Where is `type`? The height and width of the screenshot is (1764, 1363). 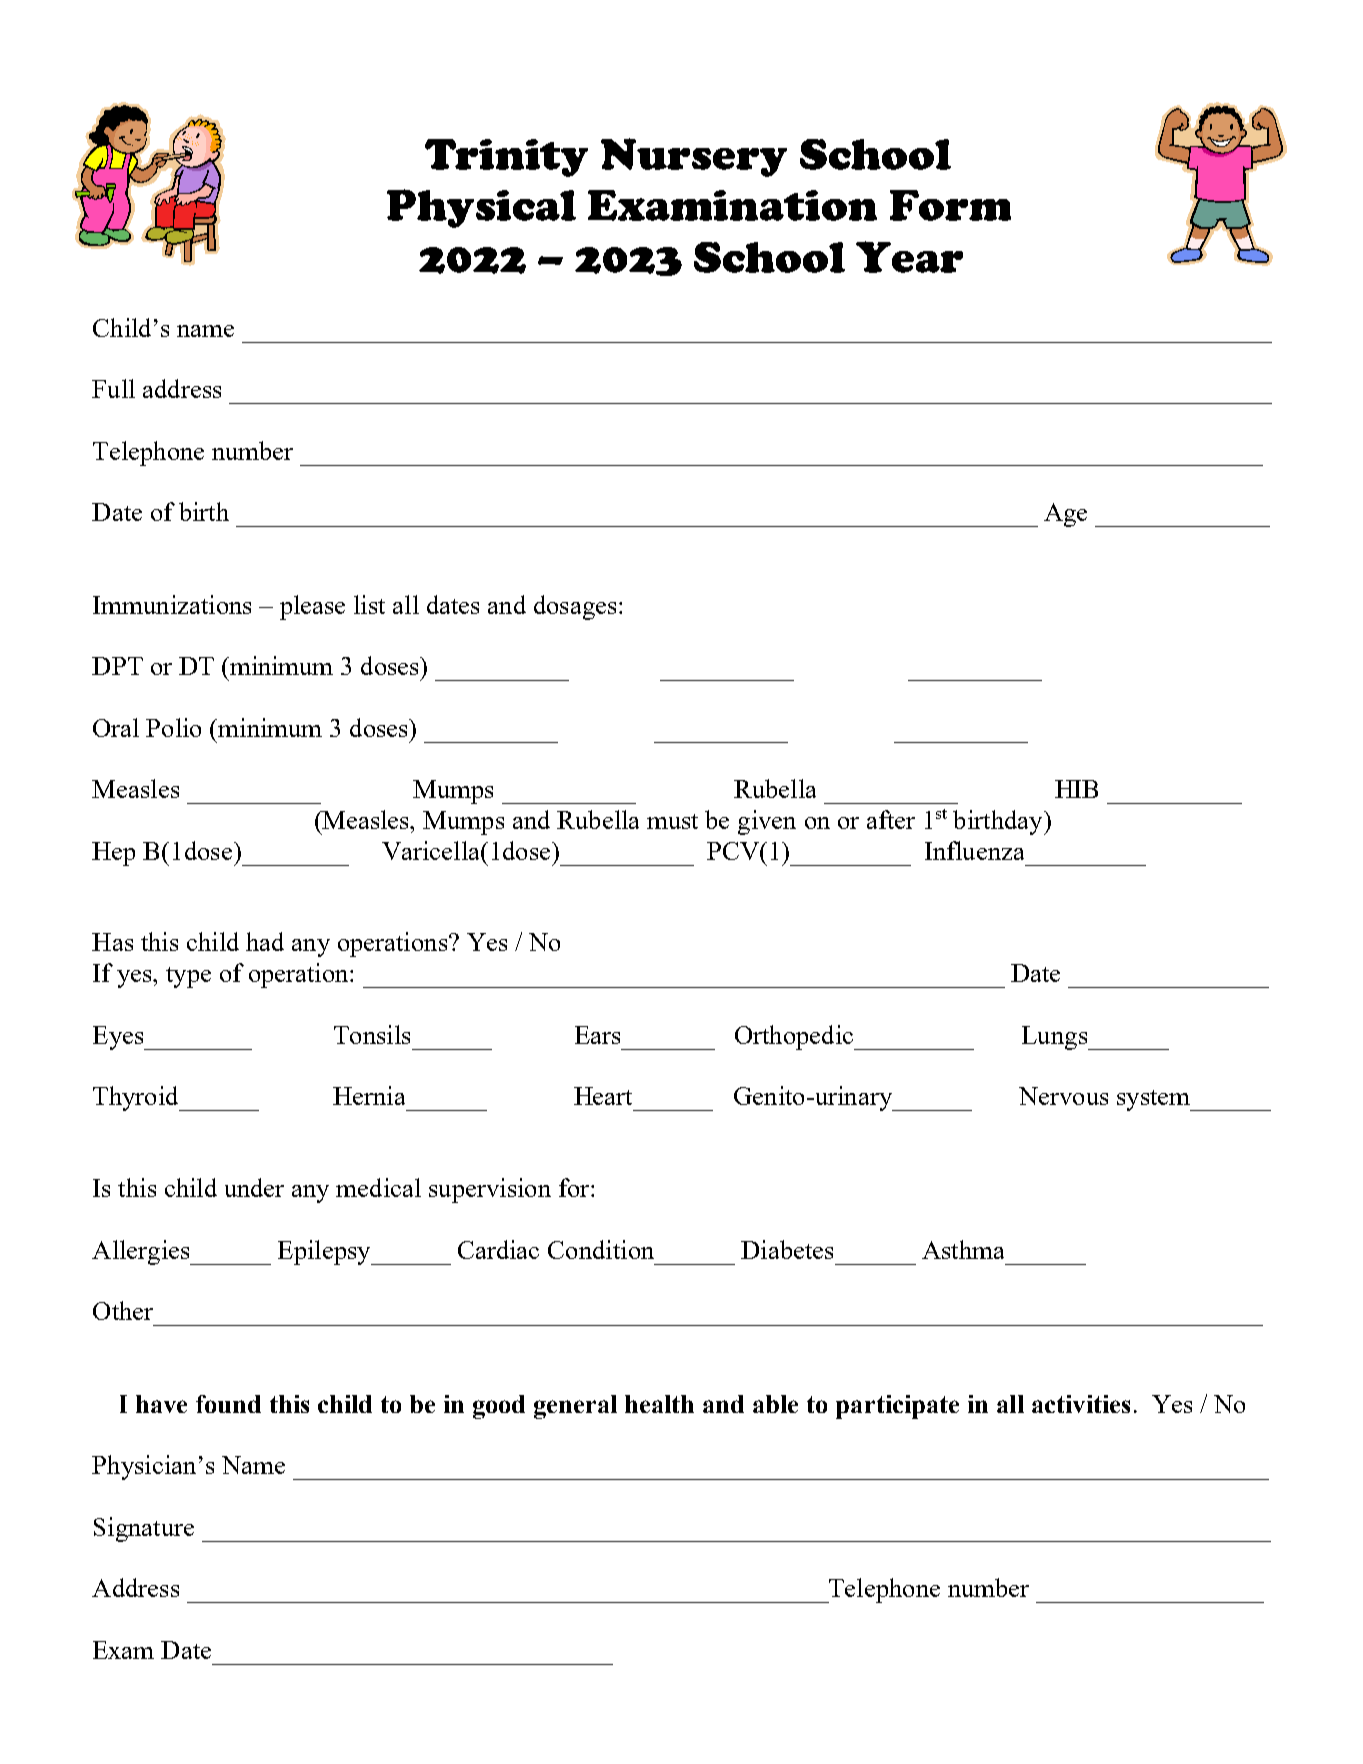 type is located at coordinates (188, 977).
